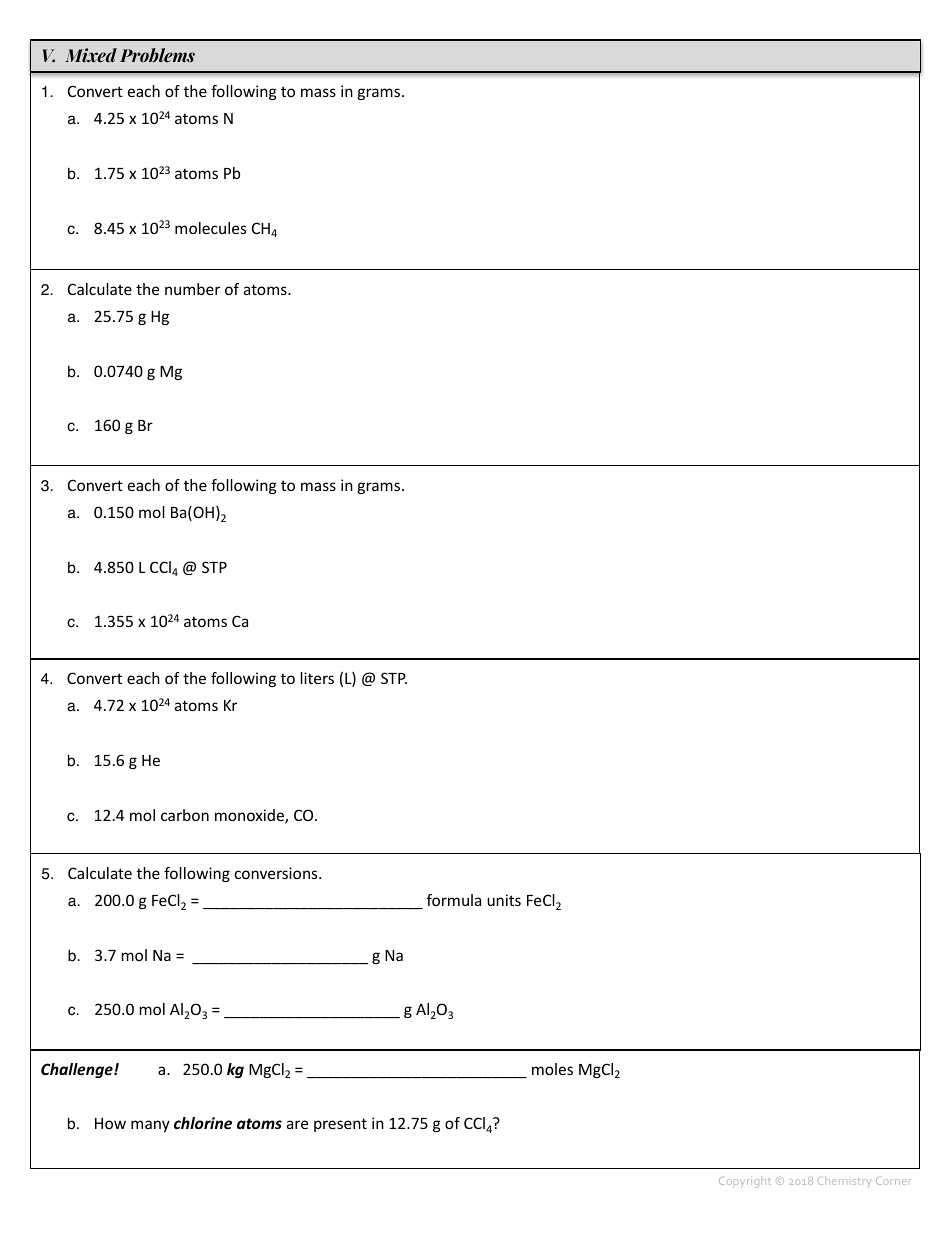  What do you see at coordinates (317, 678) in the document?
I see `liters` at bounding box center [317, 678].
